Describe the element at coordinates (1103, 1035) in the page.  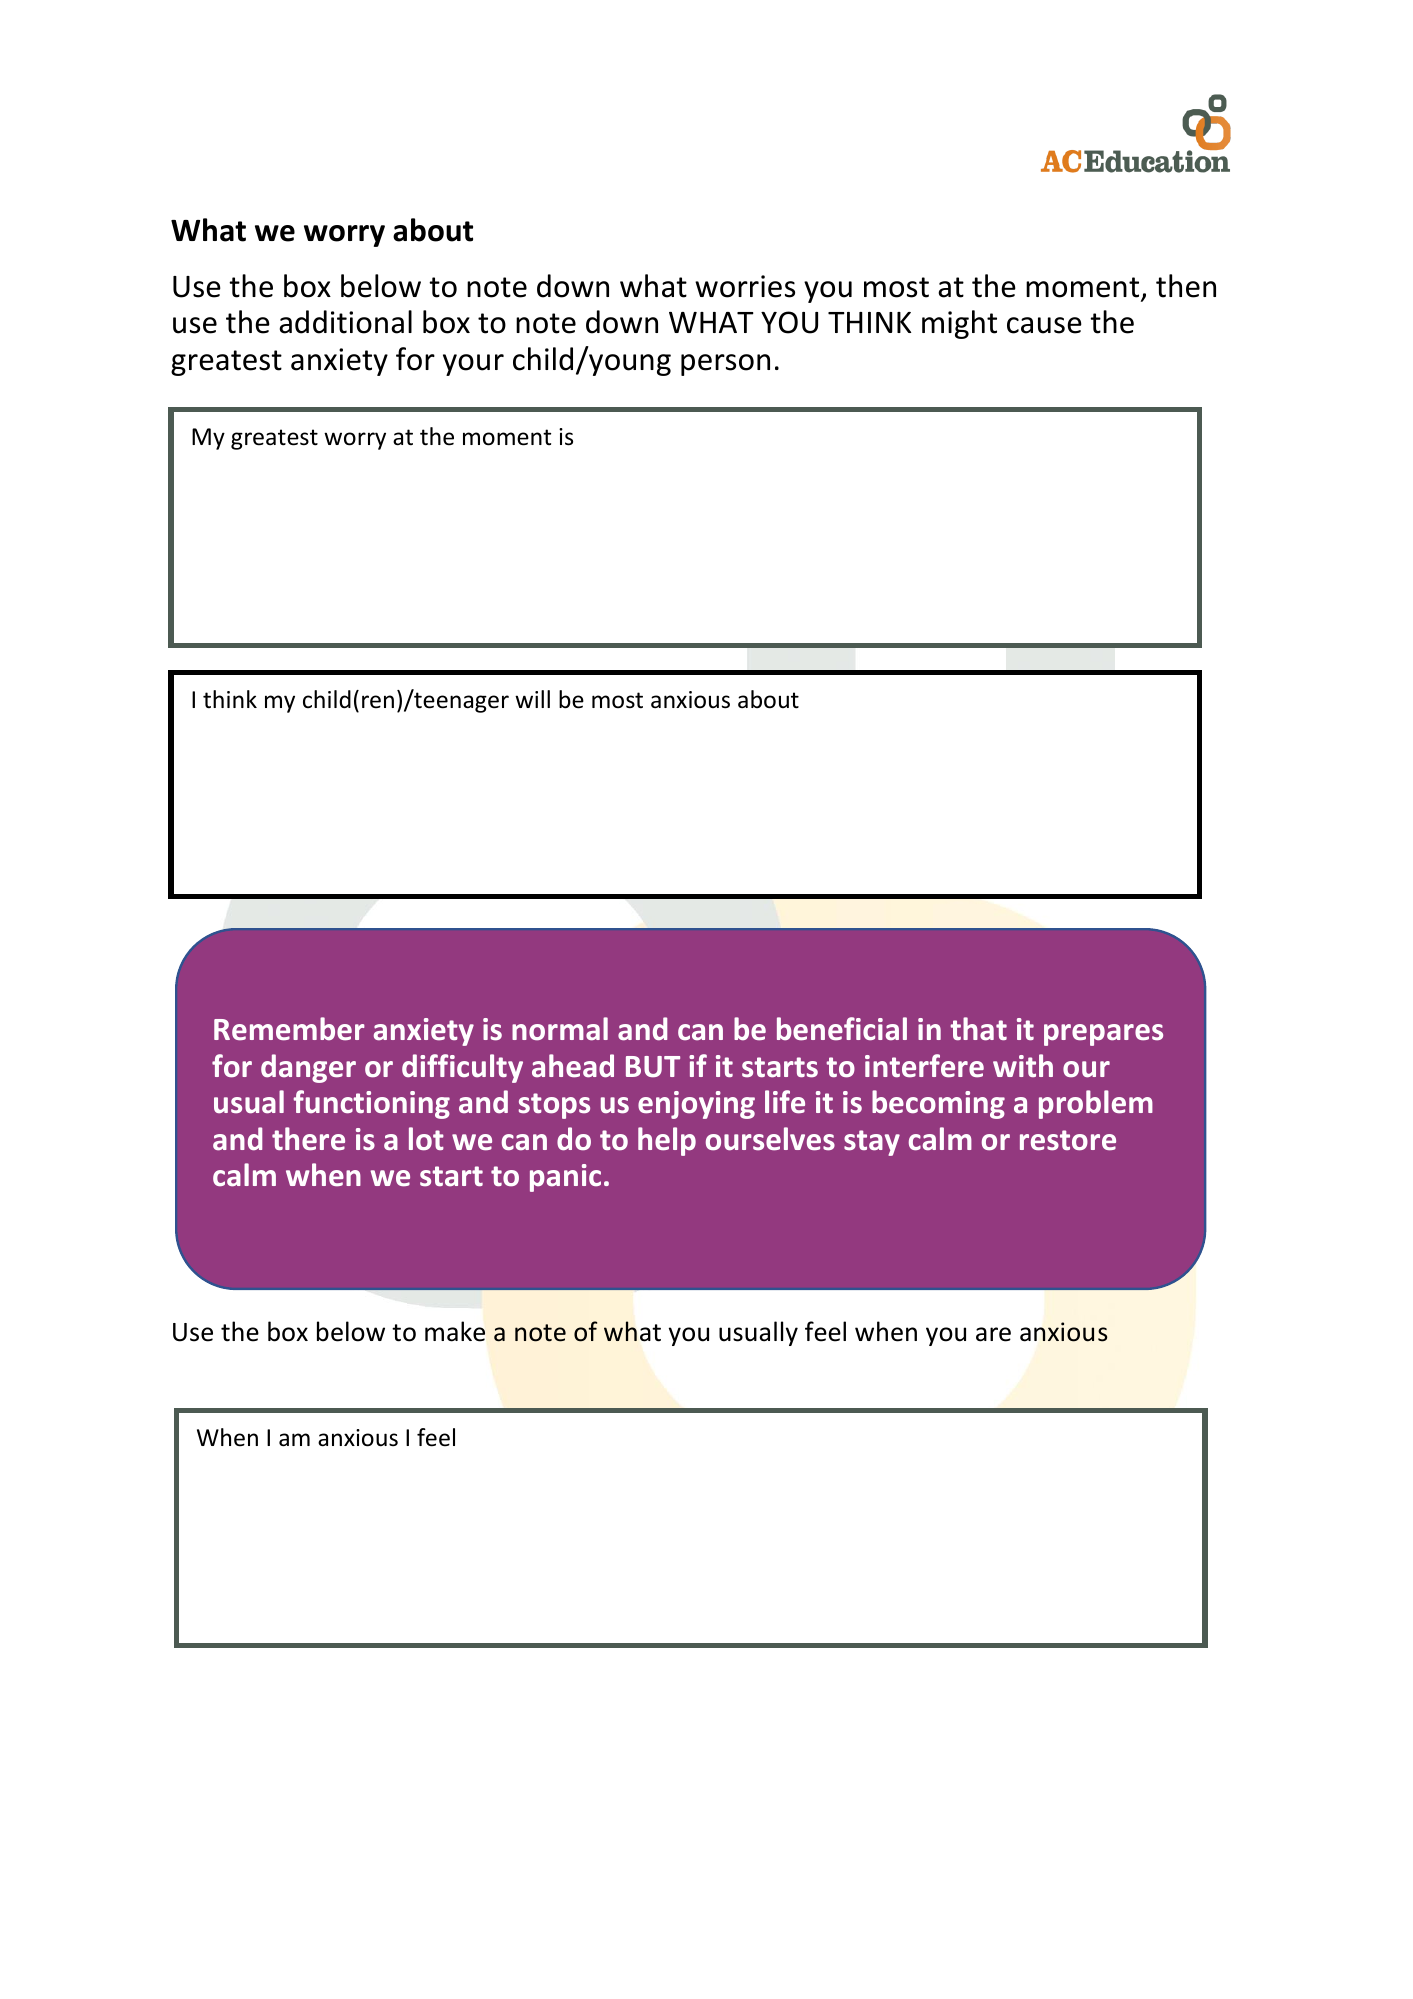
I see `prepares` at that location.
